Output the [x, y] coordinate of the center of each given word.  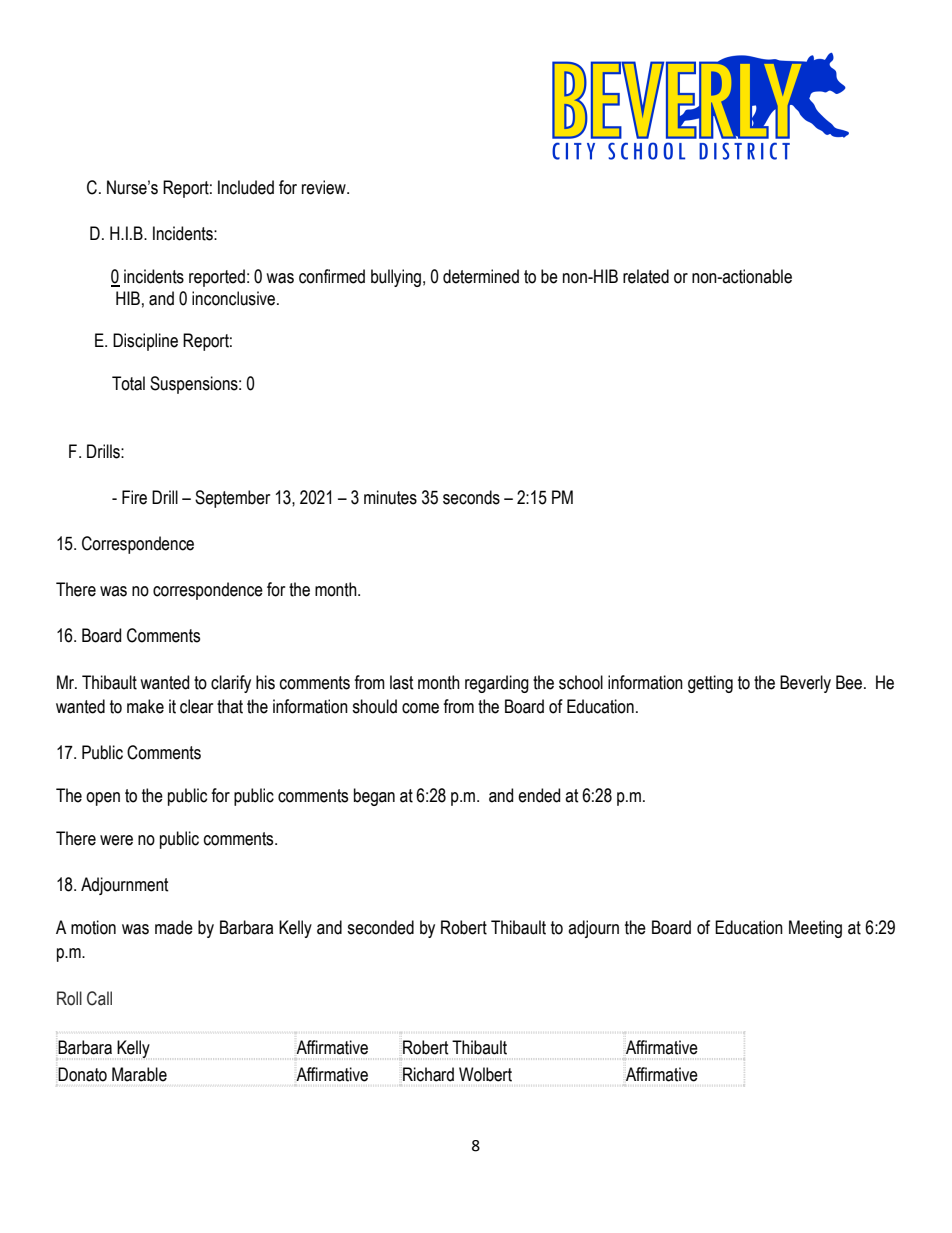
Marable [139, 1074]
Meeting [815, 929]
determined [481, 276]
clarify [231, 684]
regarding [497, 684]
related [646, 276]
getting [710, 684]
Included [246, 187]
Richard [428, 1074]
